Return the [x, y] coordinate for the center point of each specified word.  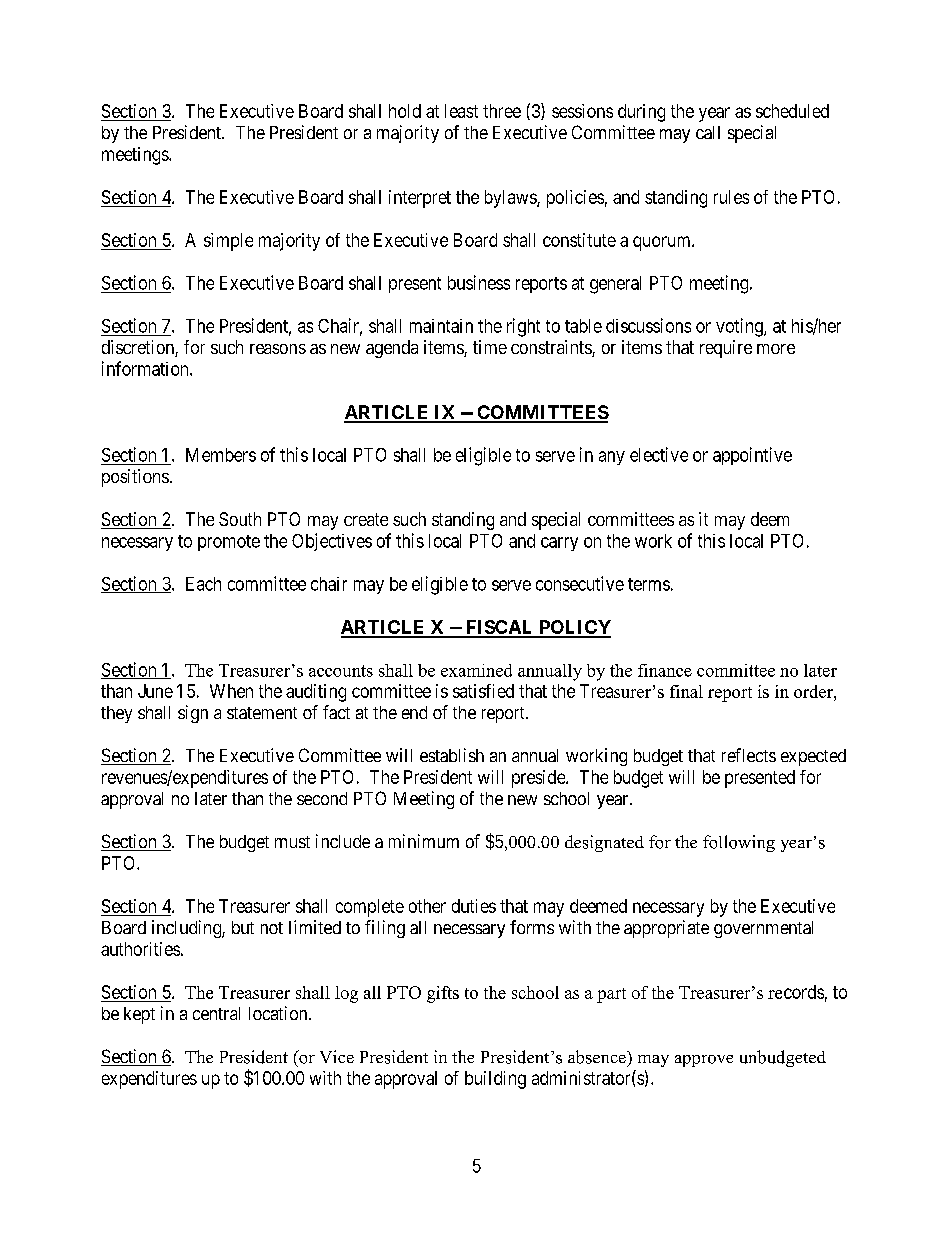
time [490, 347]
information [146, 368]
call [708, 132]
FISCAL [499, 628]
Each [203, 584]
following [739, 843]
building [495, 1080]
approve [704, 1061]
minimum [424, 841]
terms [649, 584]
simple [228, 242]
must [292, 842]
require [726, 349]
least [461, 111]
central [216, 1013]
